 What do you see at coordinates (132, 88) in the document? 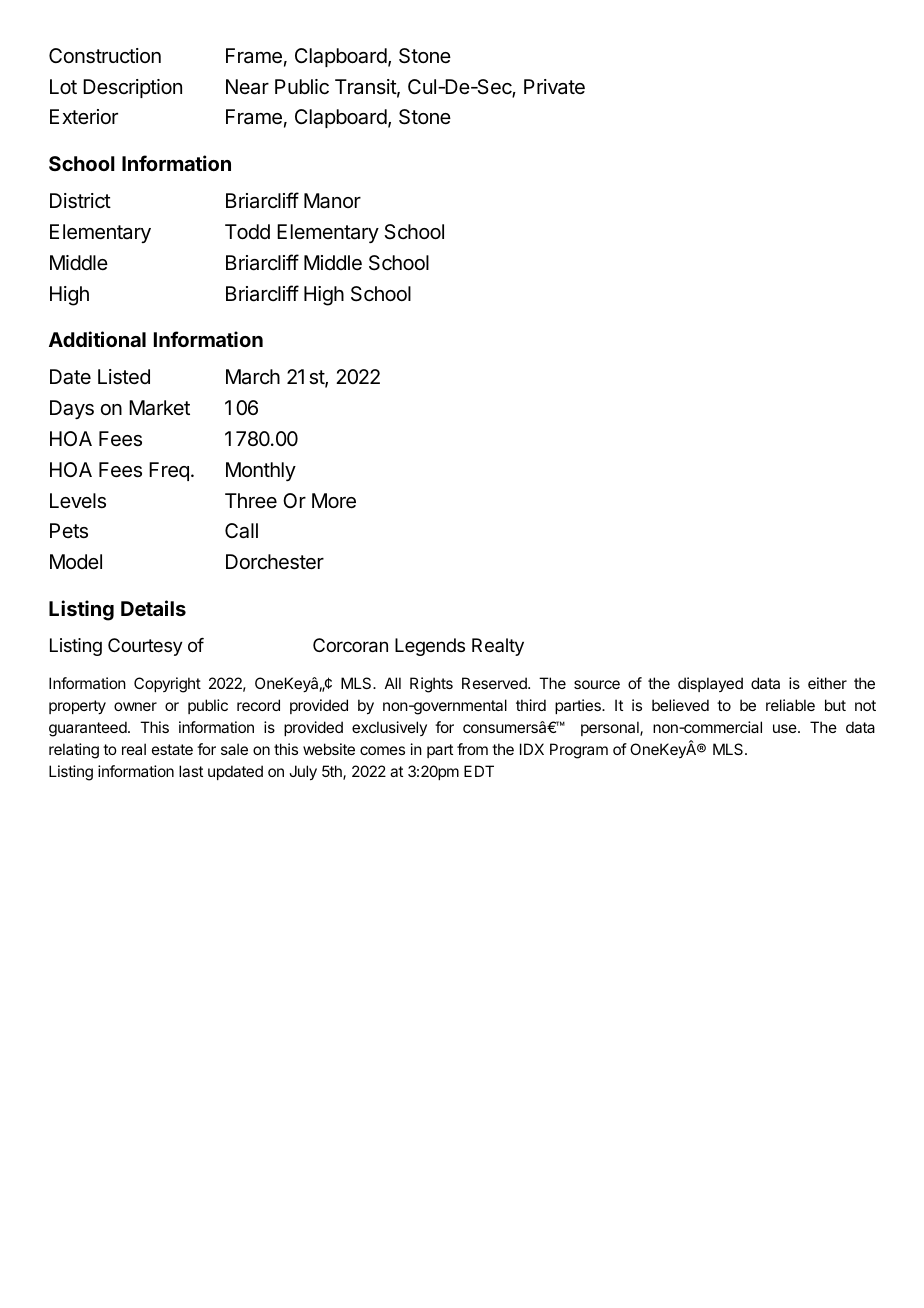
I see `Description` at bounding box center [132, 88].
